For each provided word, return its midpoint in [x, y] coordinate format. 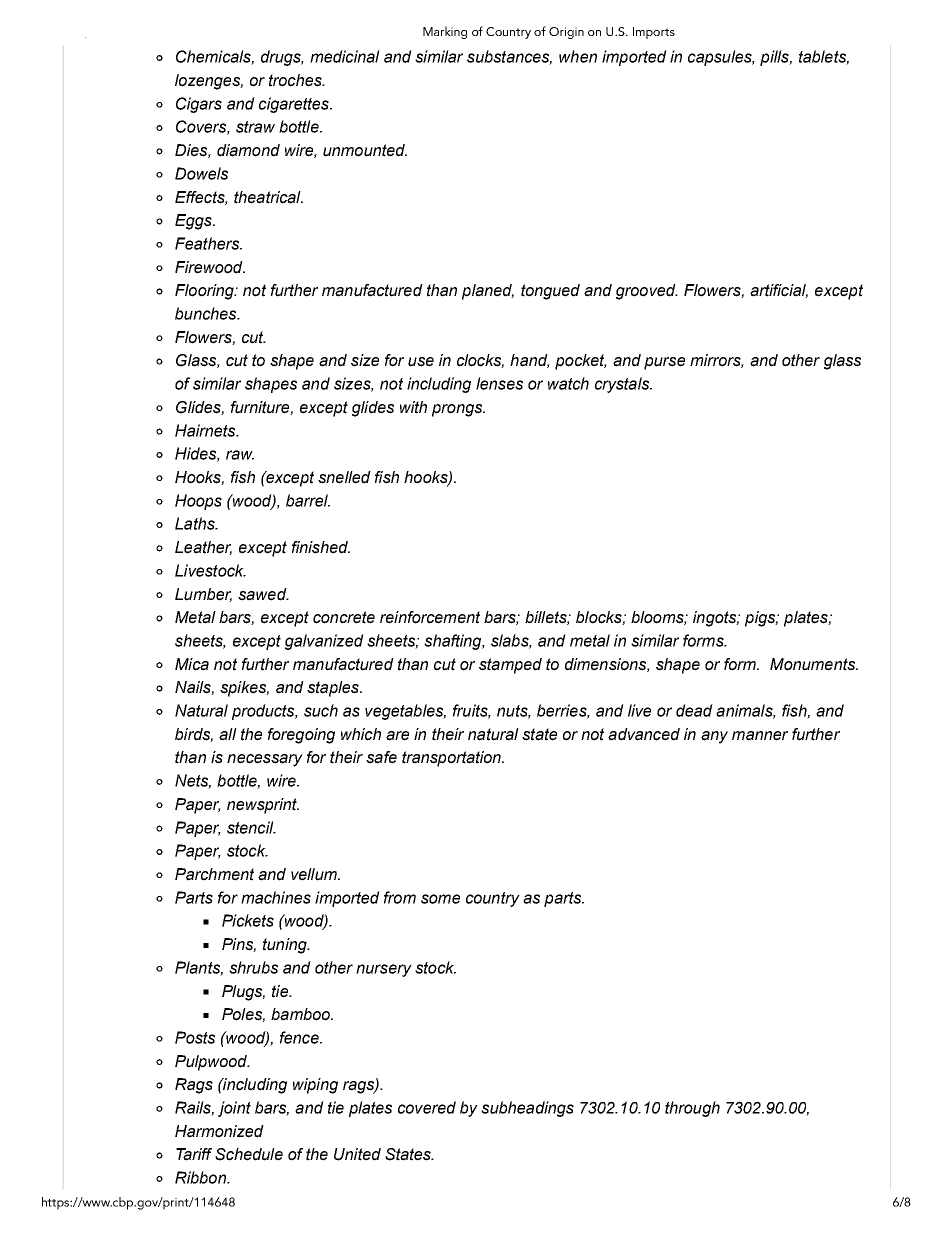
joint [234, 1109]
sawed [263, 594]
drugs [282, 58]
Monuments [814, 664]
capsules [721, 58]
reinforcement [430, 617]
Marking [445, 32]
